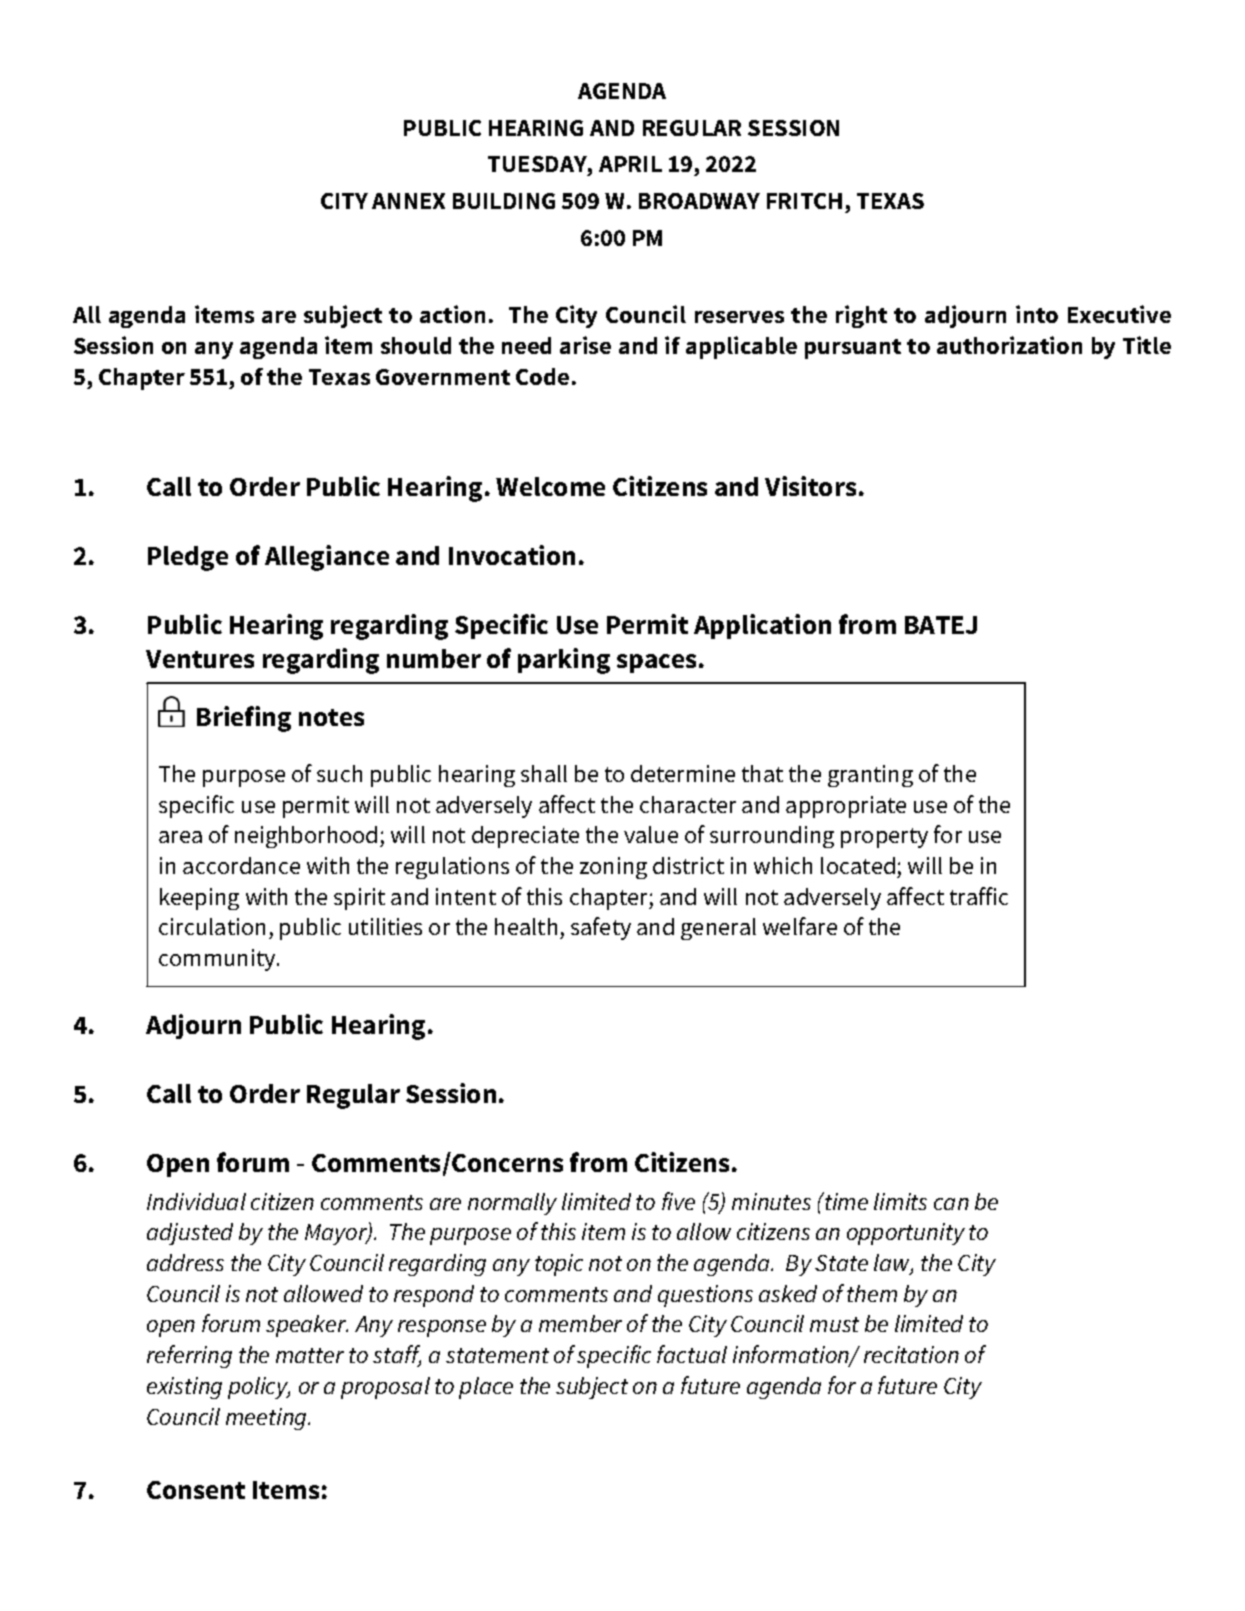 This image has width=1245, height=1611. What do you see at coordinates (762, 626) in the image?
I see `Application` at bounding box center [762, 626].
